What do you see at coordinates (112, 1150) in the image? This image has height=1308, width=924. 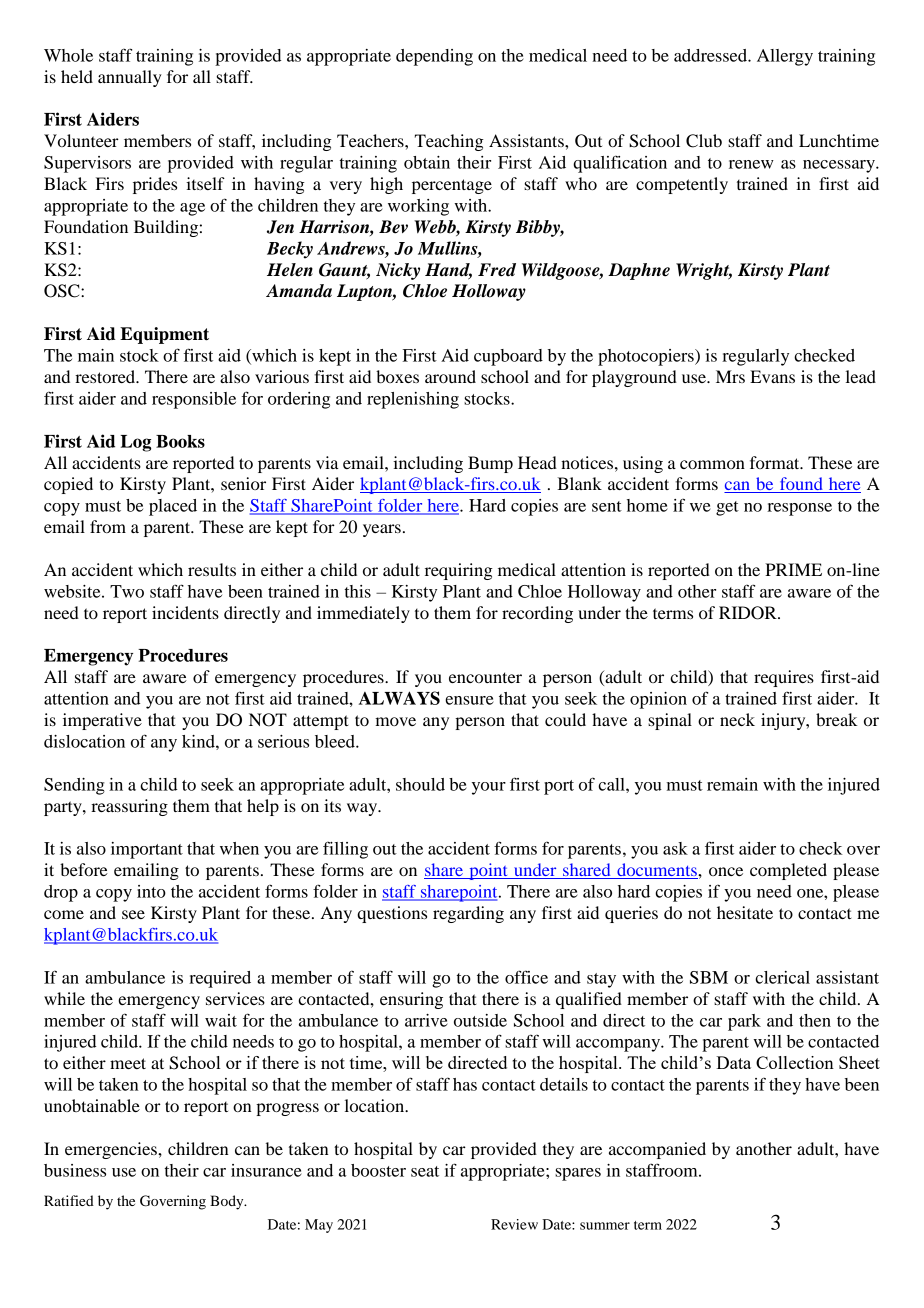 I see `emergencies` at bounding box center [112, 1150].
